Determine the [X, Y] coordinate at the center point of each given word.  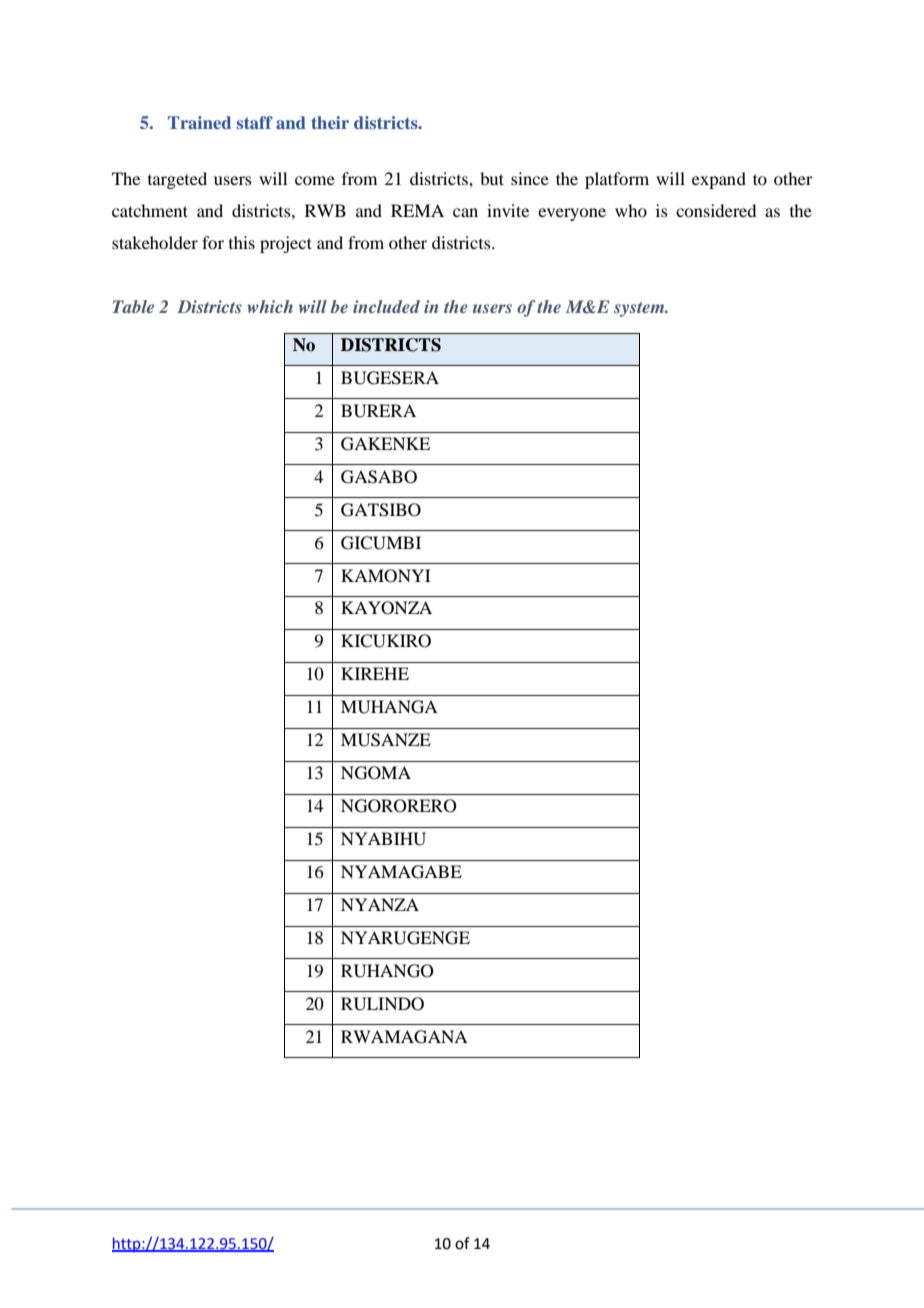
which [270, 306]
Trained [199, 122]
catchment [150, 210]
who [631, 210]
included [386, 306]
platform [617, 180]
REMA [417, 210]
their [330, 122]
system [640, 309]
